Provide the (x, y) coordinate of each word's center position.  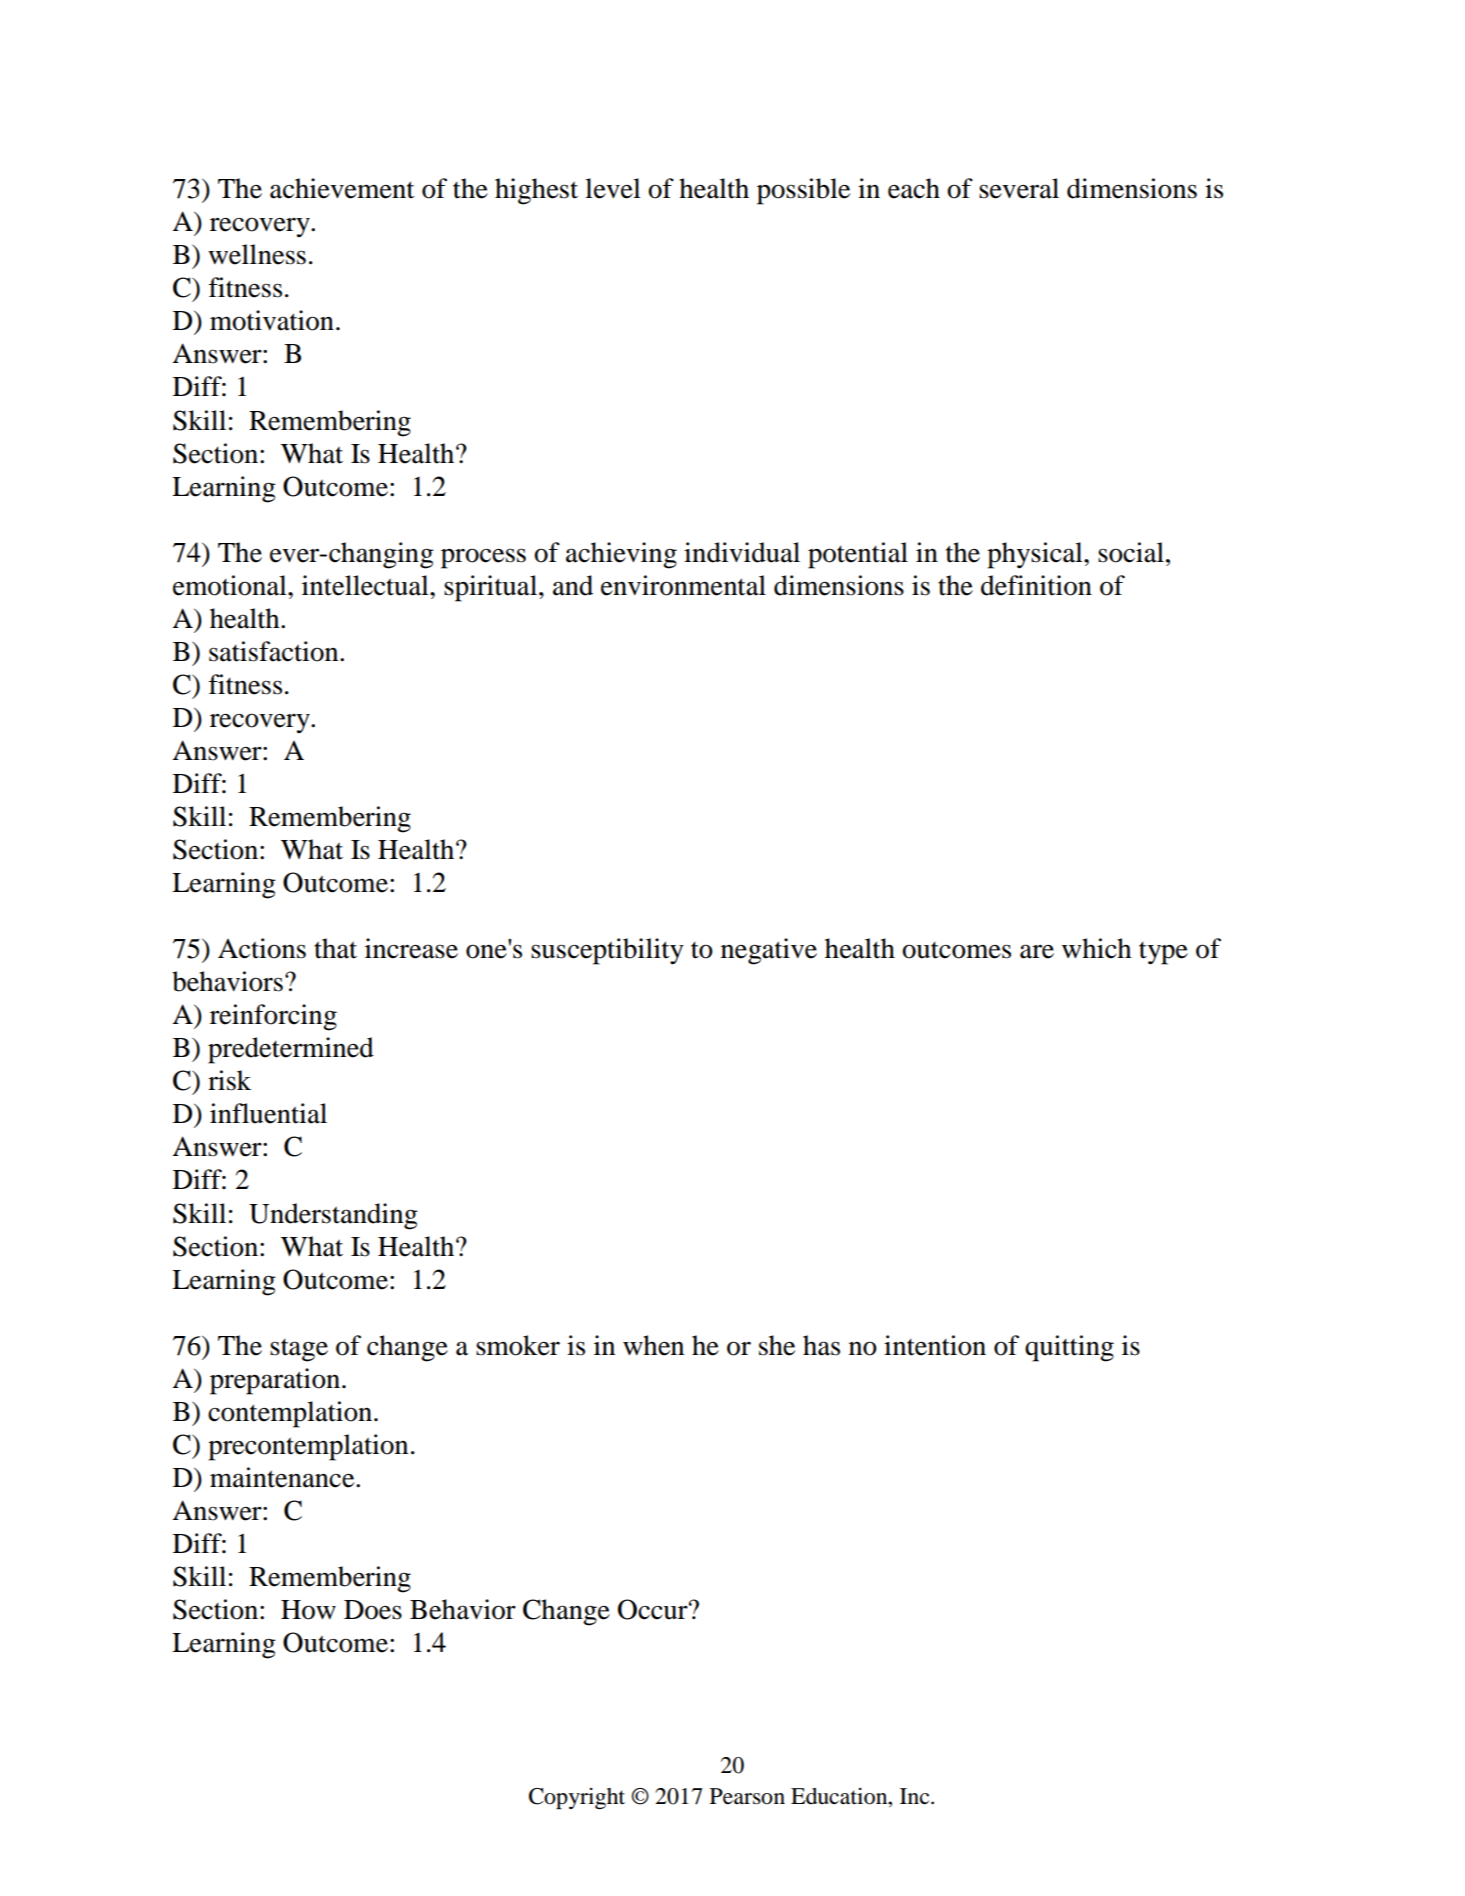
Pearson (747, 1796)
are (1037, 951)
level (613, 188)
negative (769, 951)
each (914, 188)
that (335, 948)
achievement (342, 188)
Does (373, 1610)
